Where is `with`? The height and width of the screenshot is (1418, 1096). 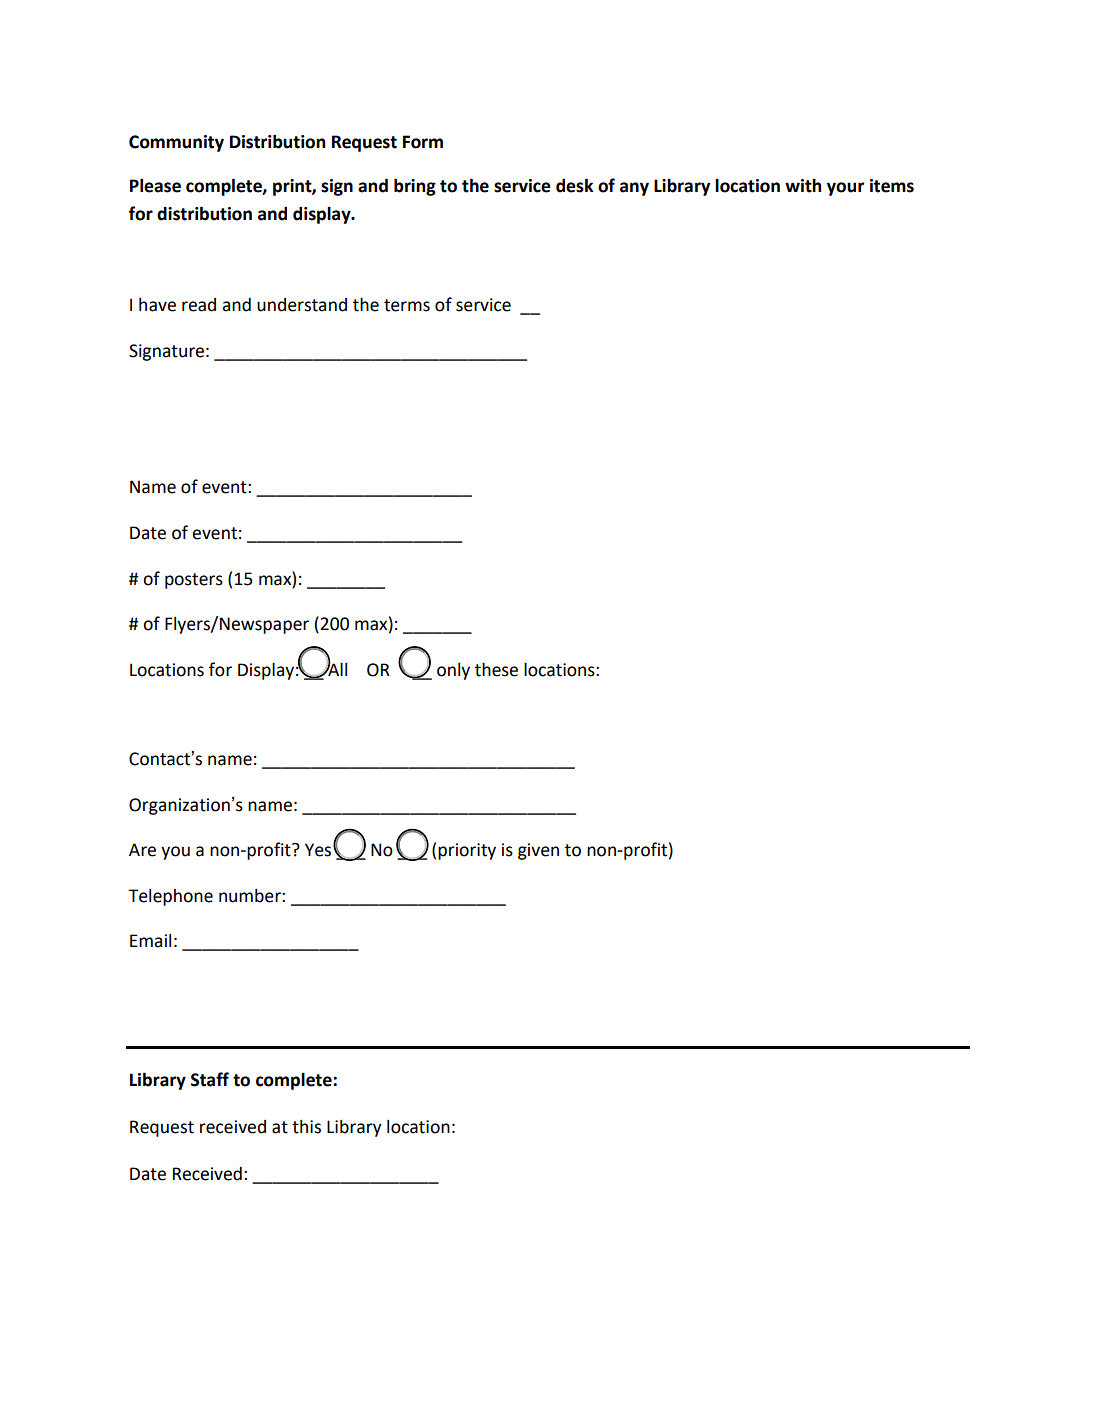 with is located at coordinates (803, 186).
